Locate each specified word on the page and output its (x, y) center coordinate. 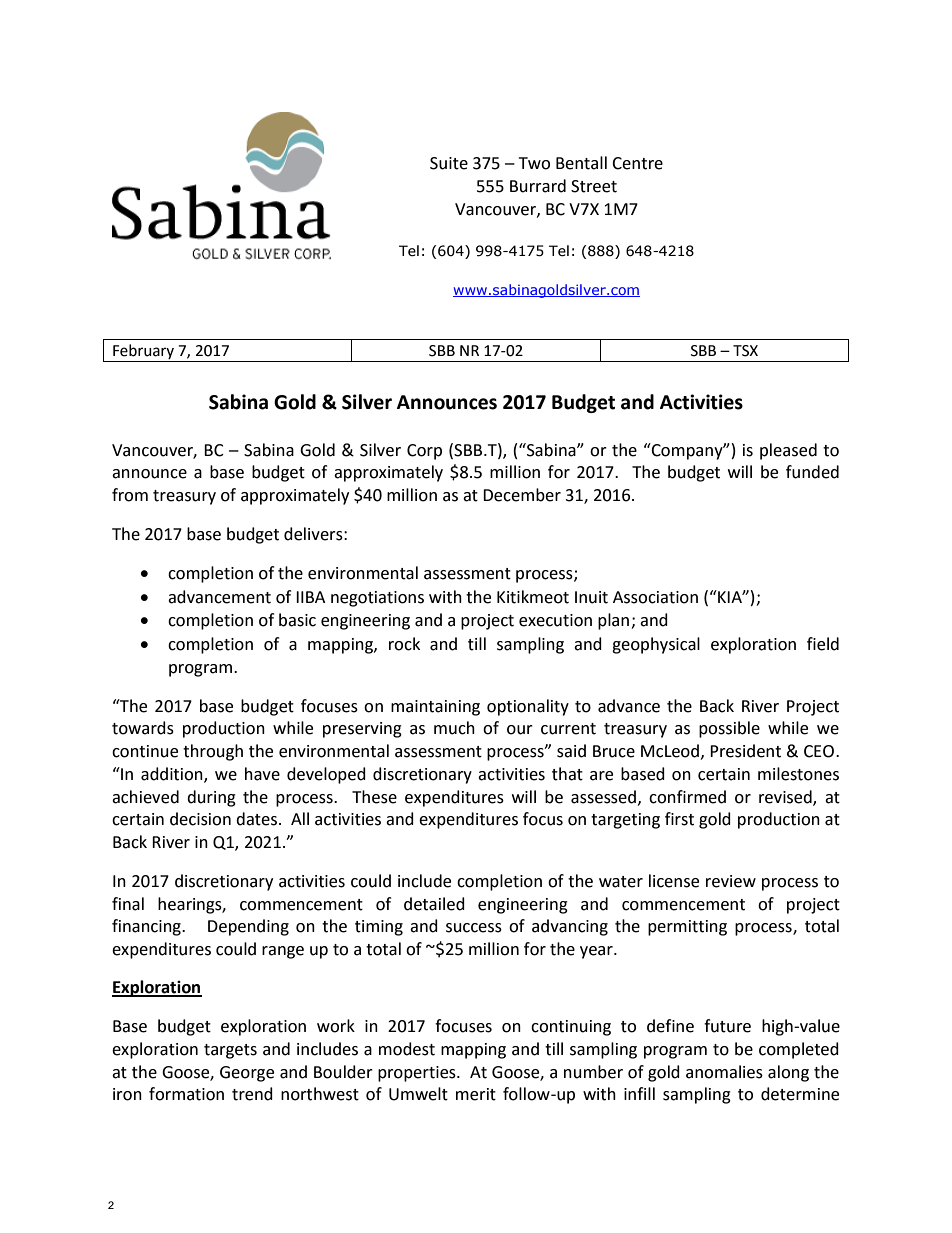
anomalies (724, 1072)
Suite (449, 163)
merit (476, 1094)
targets (230, 1051)
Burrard (538, 186)
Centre (637, 163)
